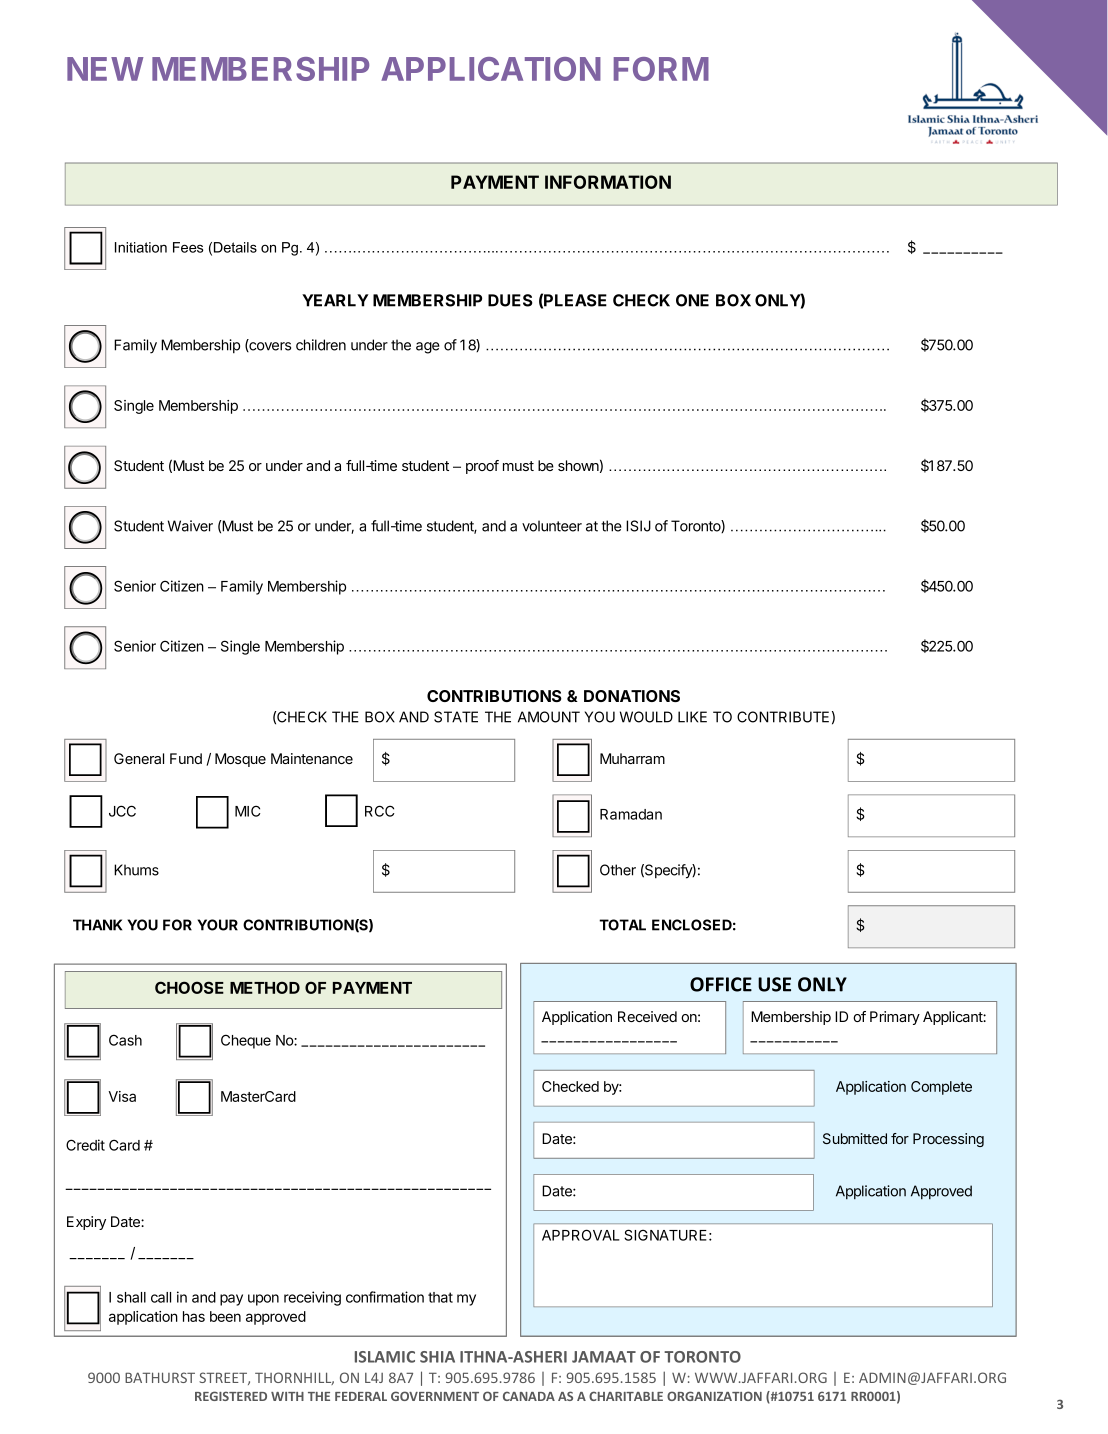  What do you see at coordinates (895, 1018) in the page?
I see `Primary` at bounding box center [895, 1018].
